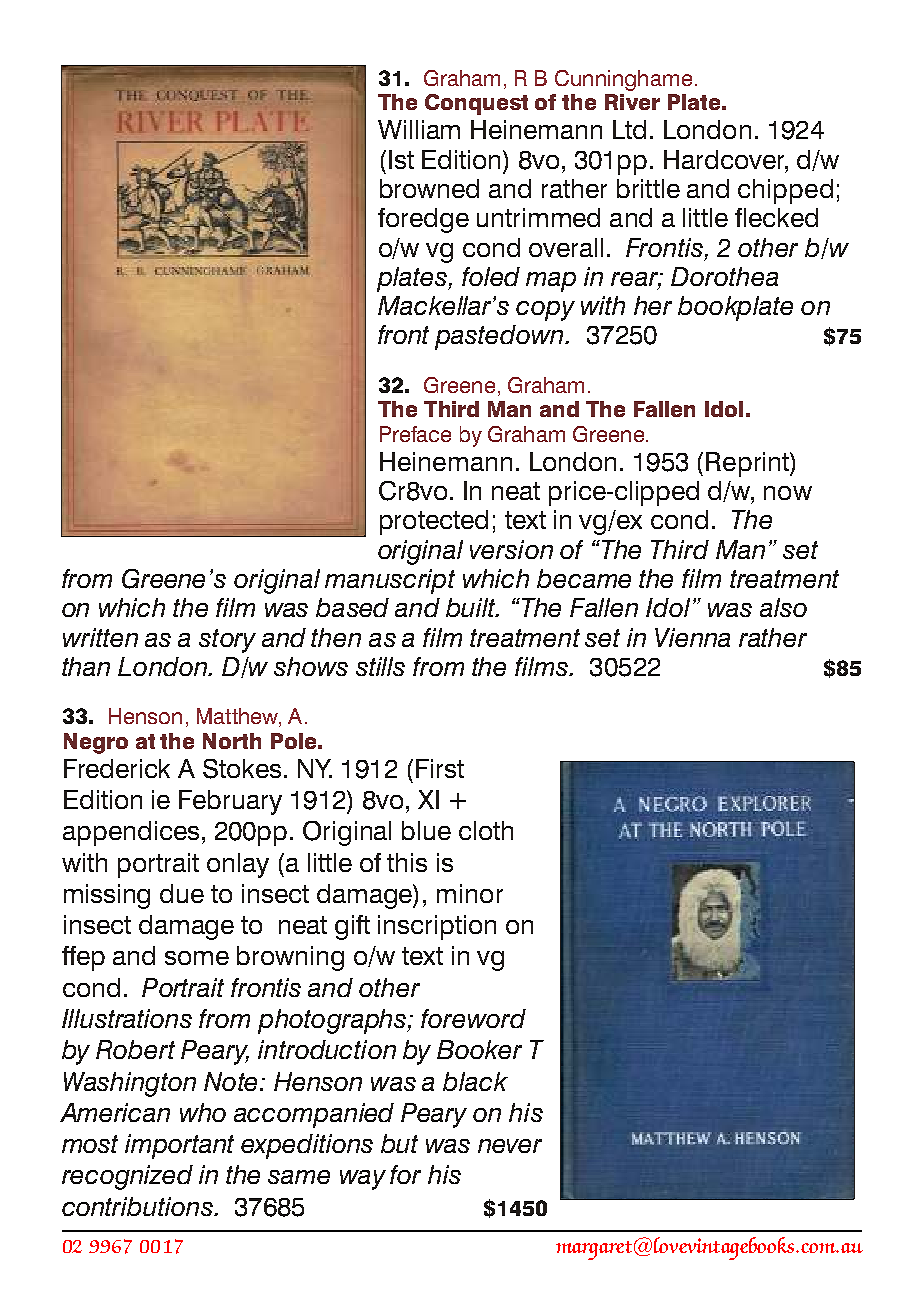 The height and width of the screenshot is (1309, 924). What do you see at coordinates (510, 1146) in the screenshot?
I see `never` at bounding box center [510, 1146].
